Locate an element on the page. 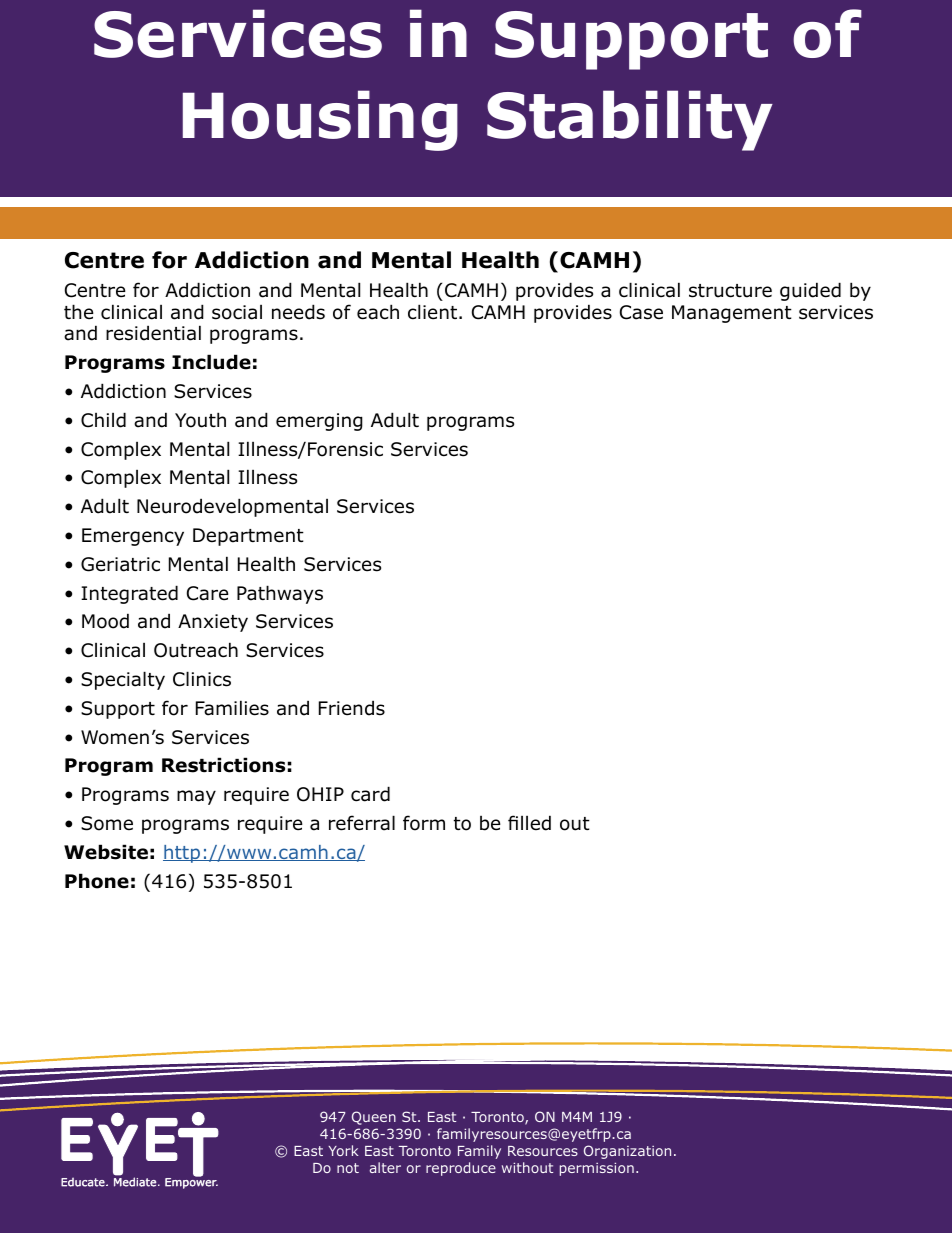  reproduce is located at coordinates (461, 1169).
